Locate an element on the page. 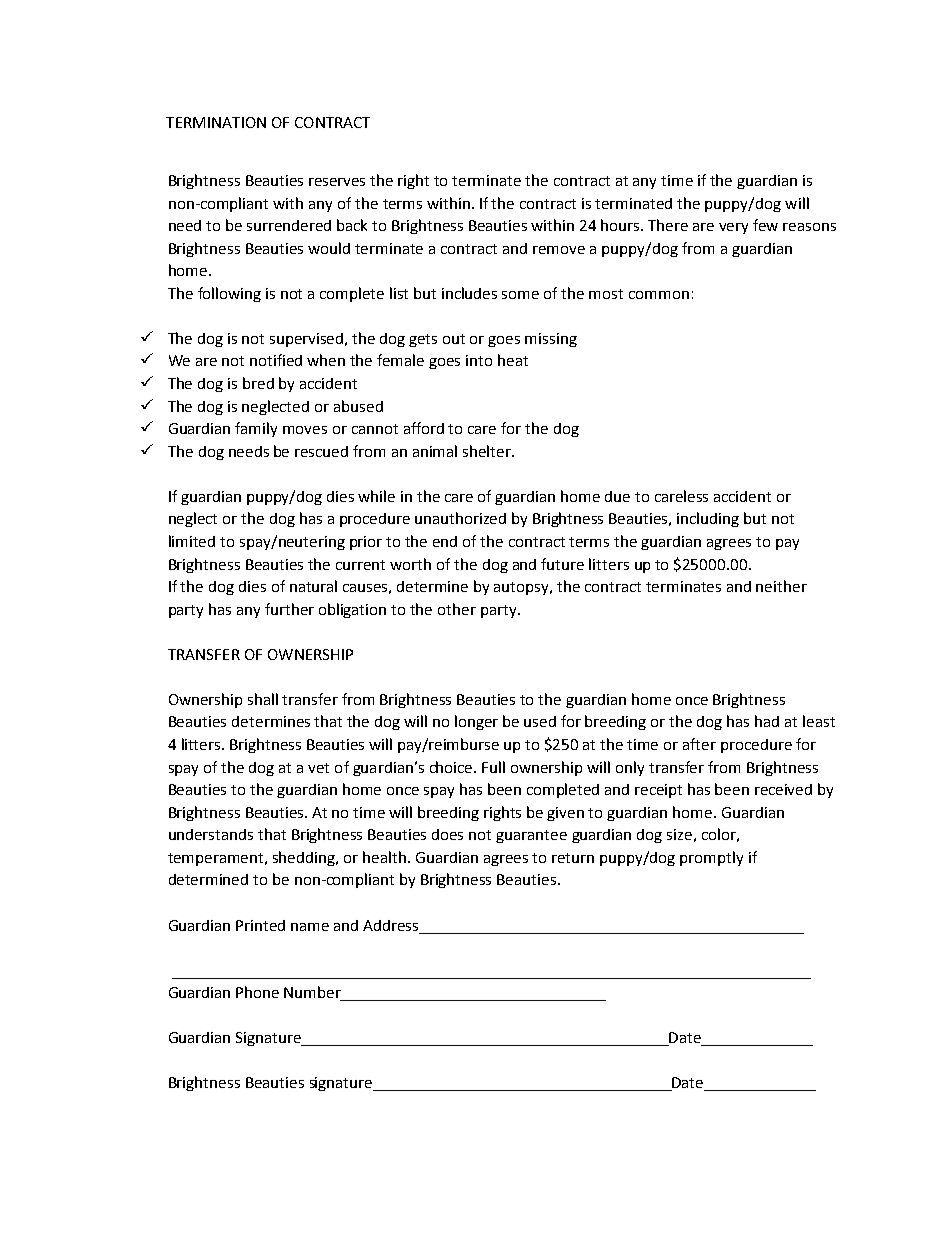 This image has width=952, height=1233. remove is located at coordinates (559, 250).
